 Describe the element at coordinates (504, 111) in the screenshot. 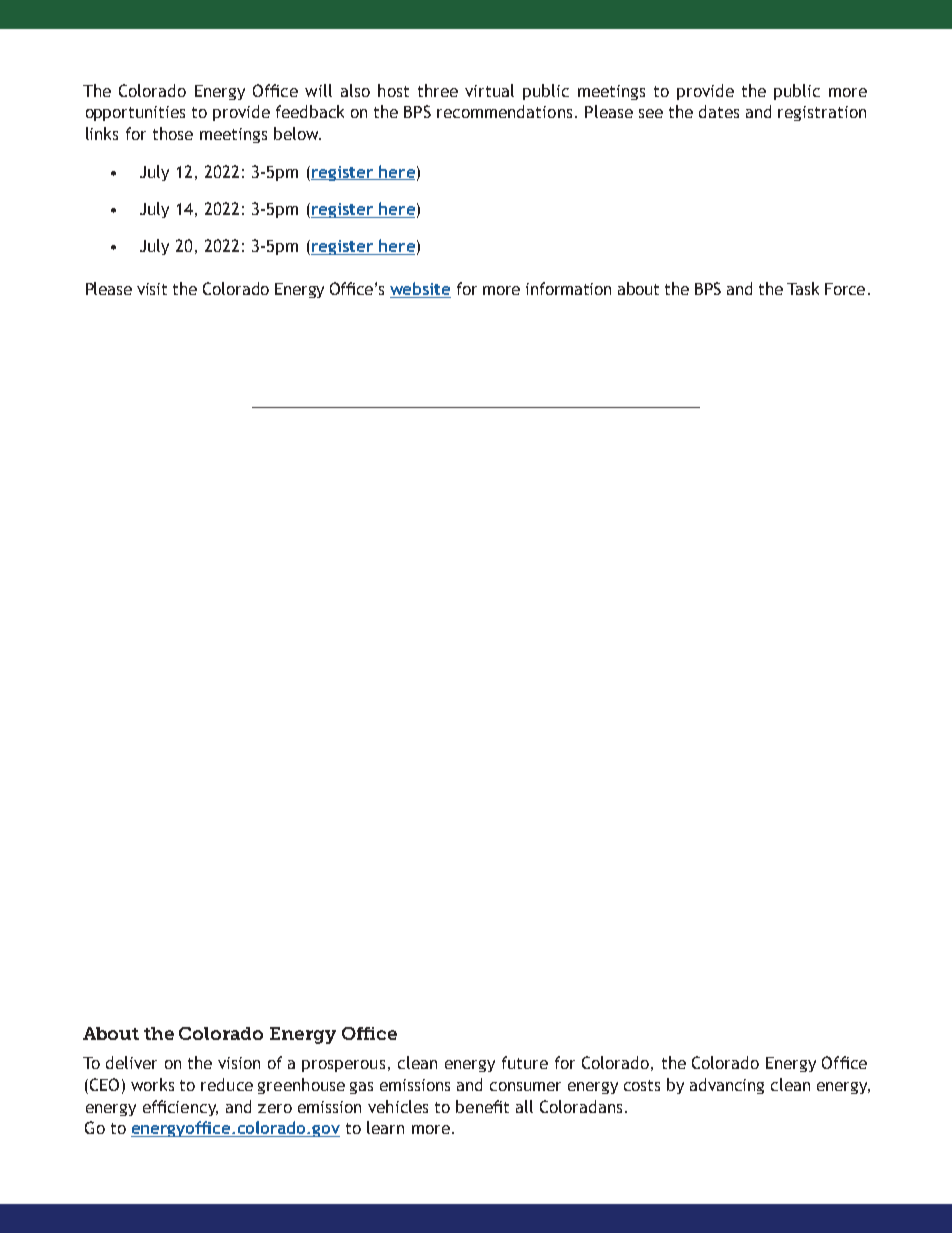

I see `recommendations` at that location.
